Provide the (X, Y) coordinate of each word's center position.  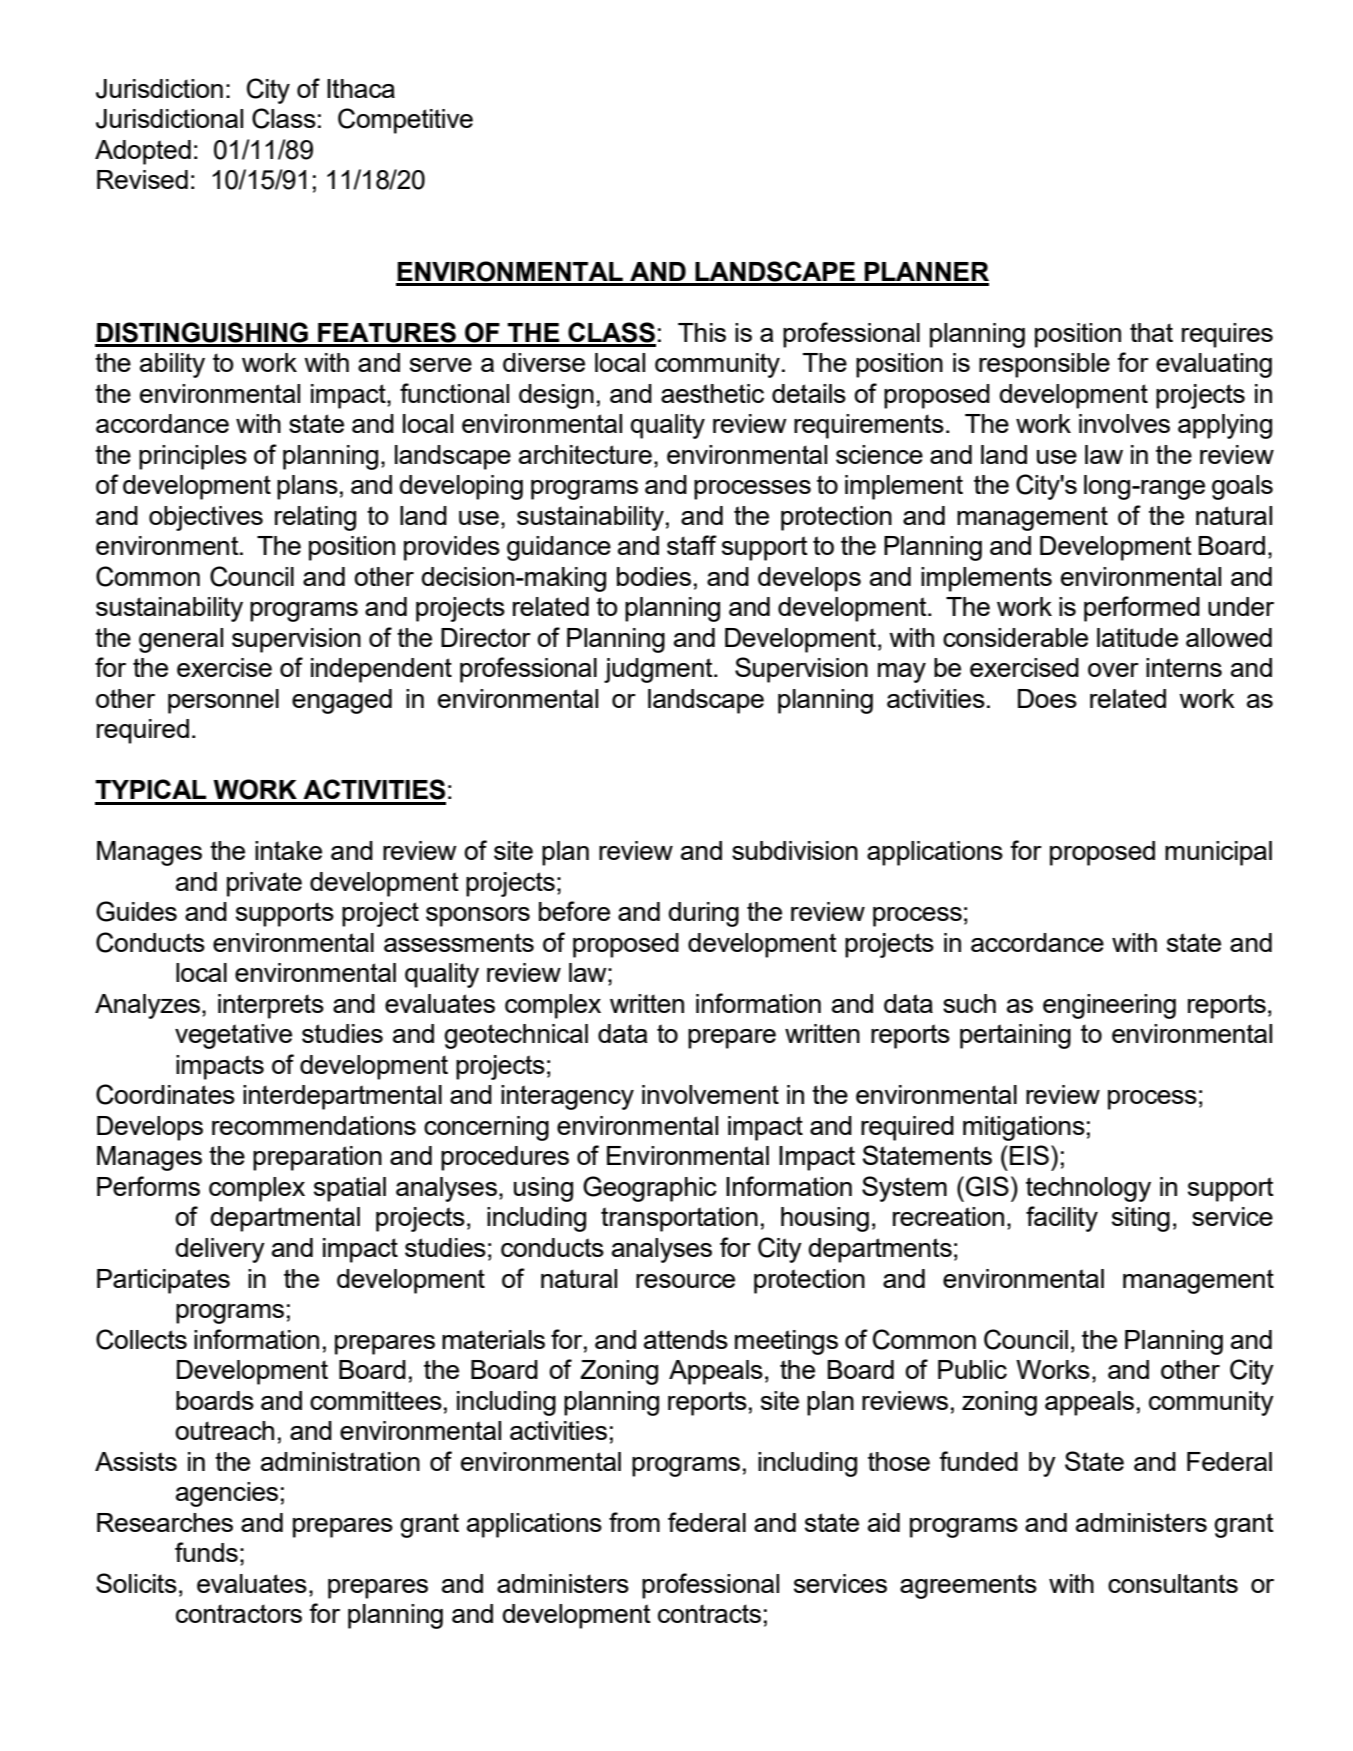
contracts (709, 1613)
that (1151, 332)
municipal (1218, 853)
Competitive (405, 121)
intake (288, 850)
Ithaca (361, 88)
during (703, 914)
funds (206, 1552)
